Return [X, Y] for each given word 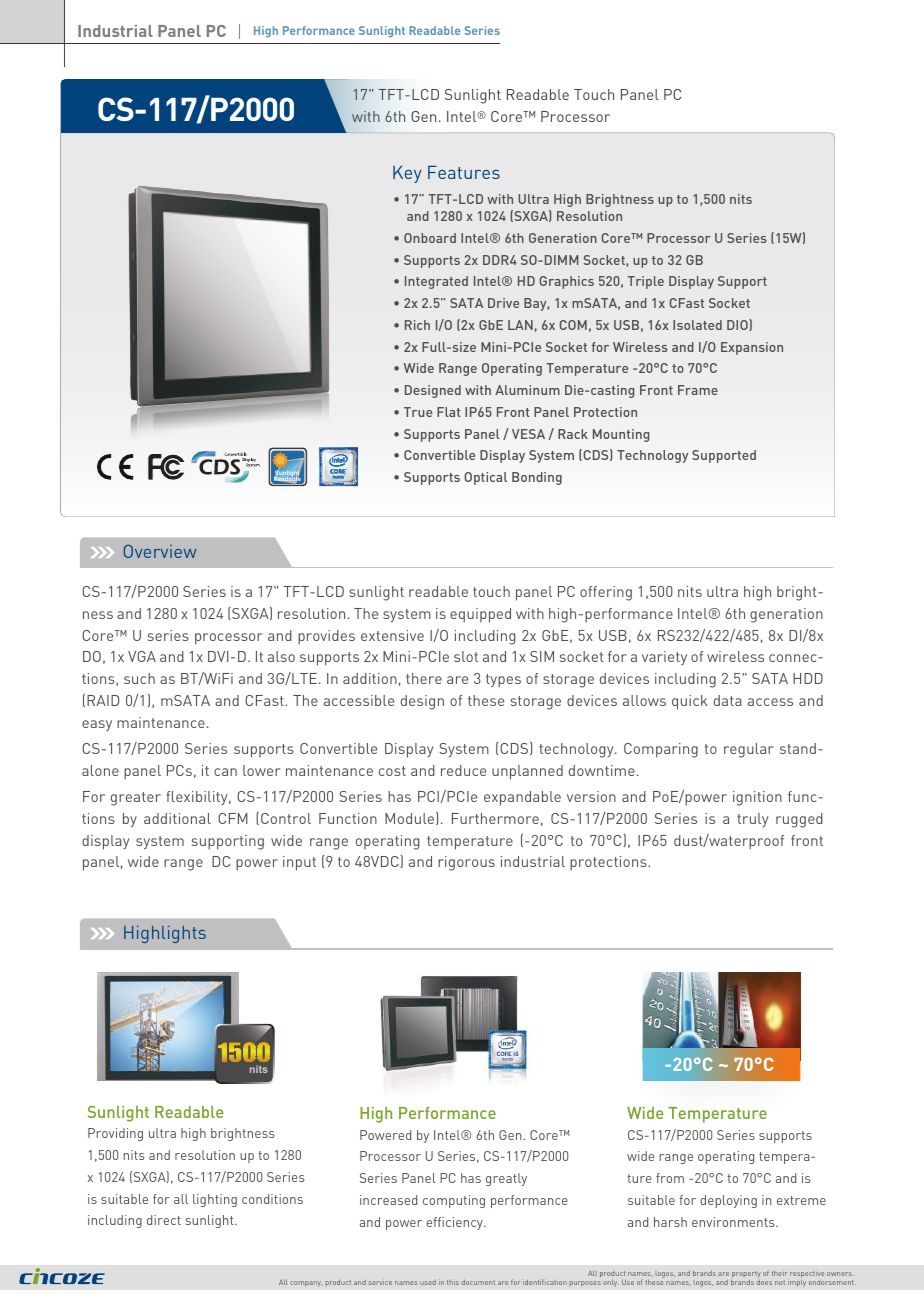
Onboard [430, 238]
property [746, 1274]
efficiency [455, 1223]
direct [164, 1220]
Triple [645, 282]
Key [407, 174]
